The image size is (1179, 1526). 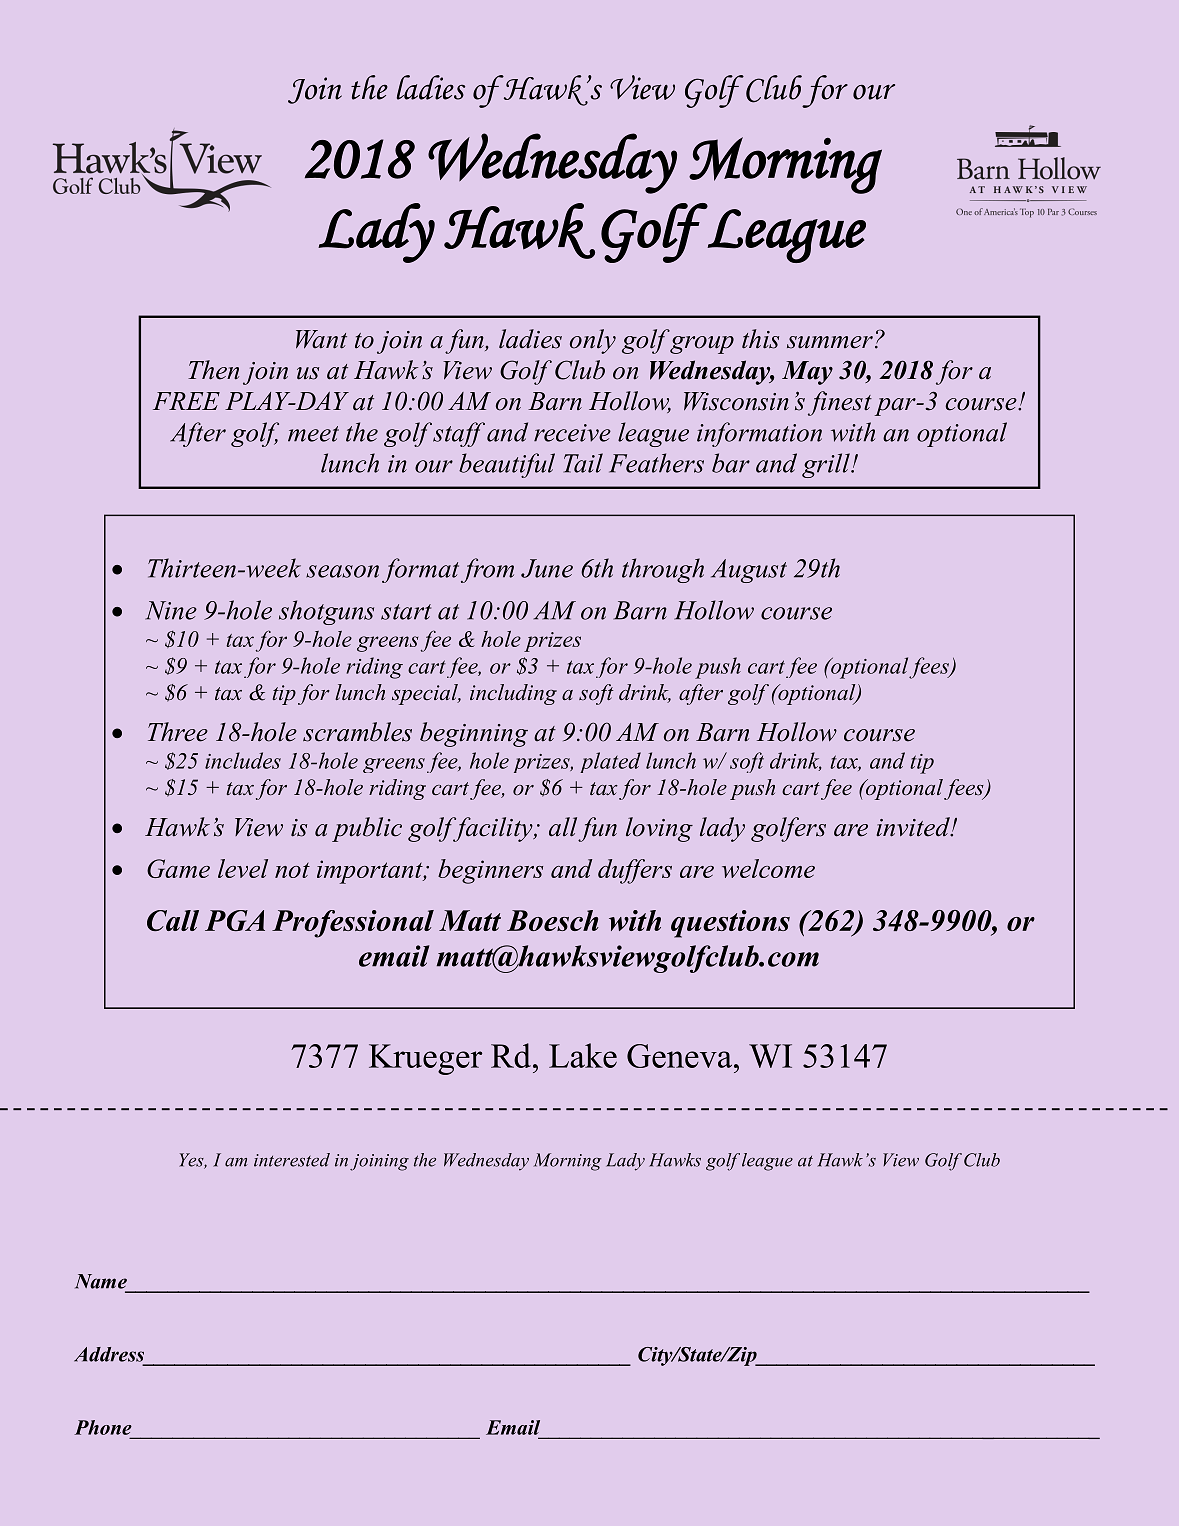 What do you see at coordinates (213, 370) in the image?
I see `Then` at bounding box center [213, 370].
